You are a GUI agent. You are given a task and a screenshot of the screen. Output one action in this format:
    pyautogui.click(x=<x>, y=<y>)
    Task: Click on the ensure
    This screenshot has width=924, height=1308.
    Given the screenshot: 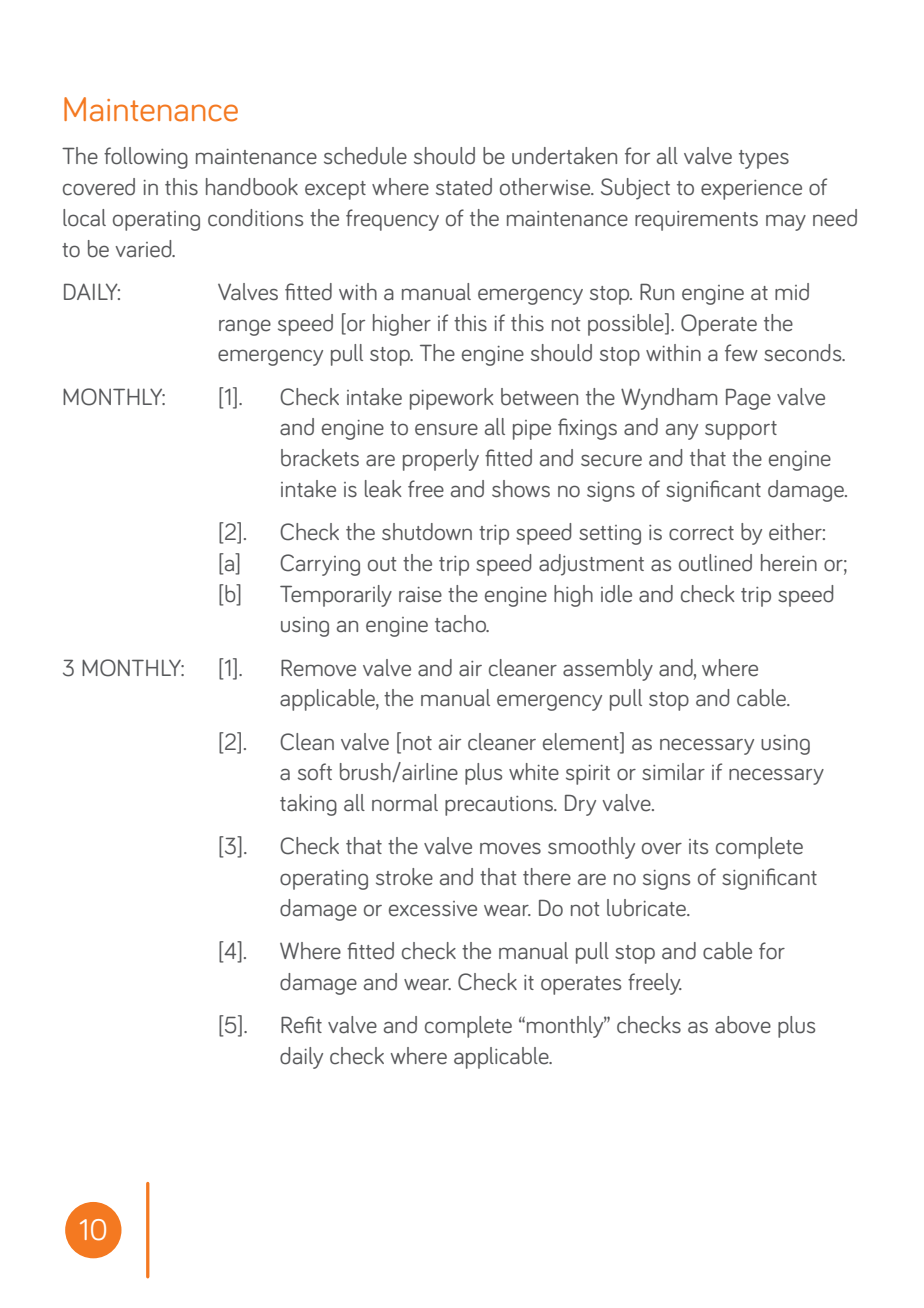 What is the action you would take?
    pyautogui.click(x=446, y=429)
